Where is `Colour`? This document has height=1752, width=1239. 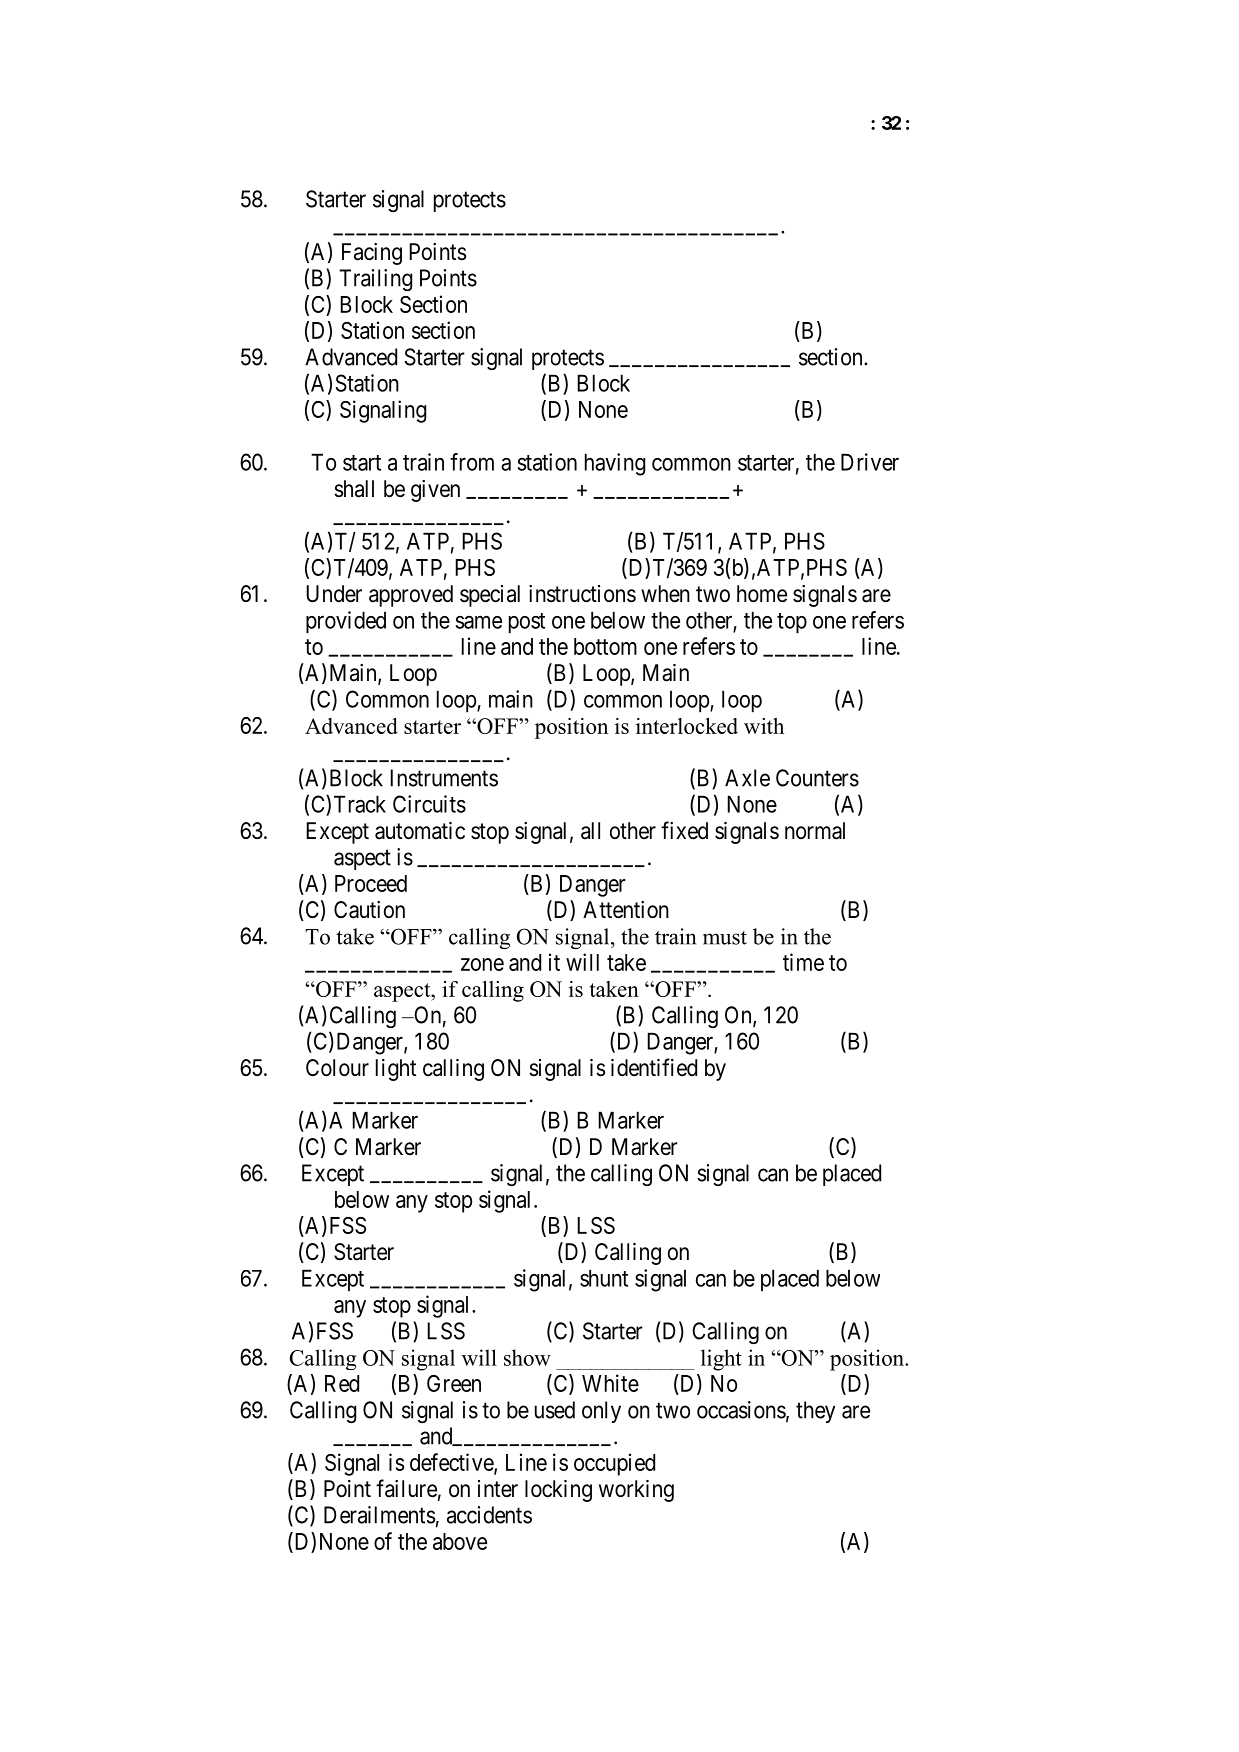
Colour is located at coordinates (337, 1068).
